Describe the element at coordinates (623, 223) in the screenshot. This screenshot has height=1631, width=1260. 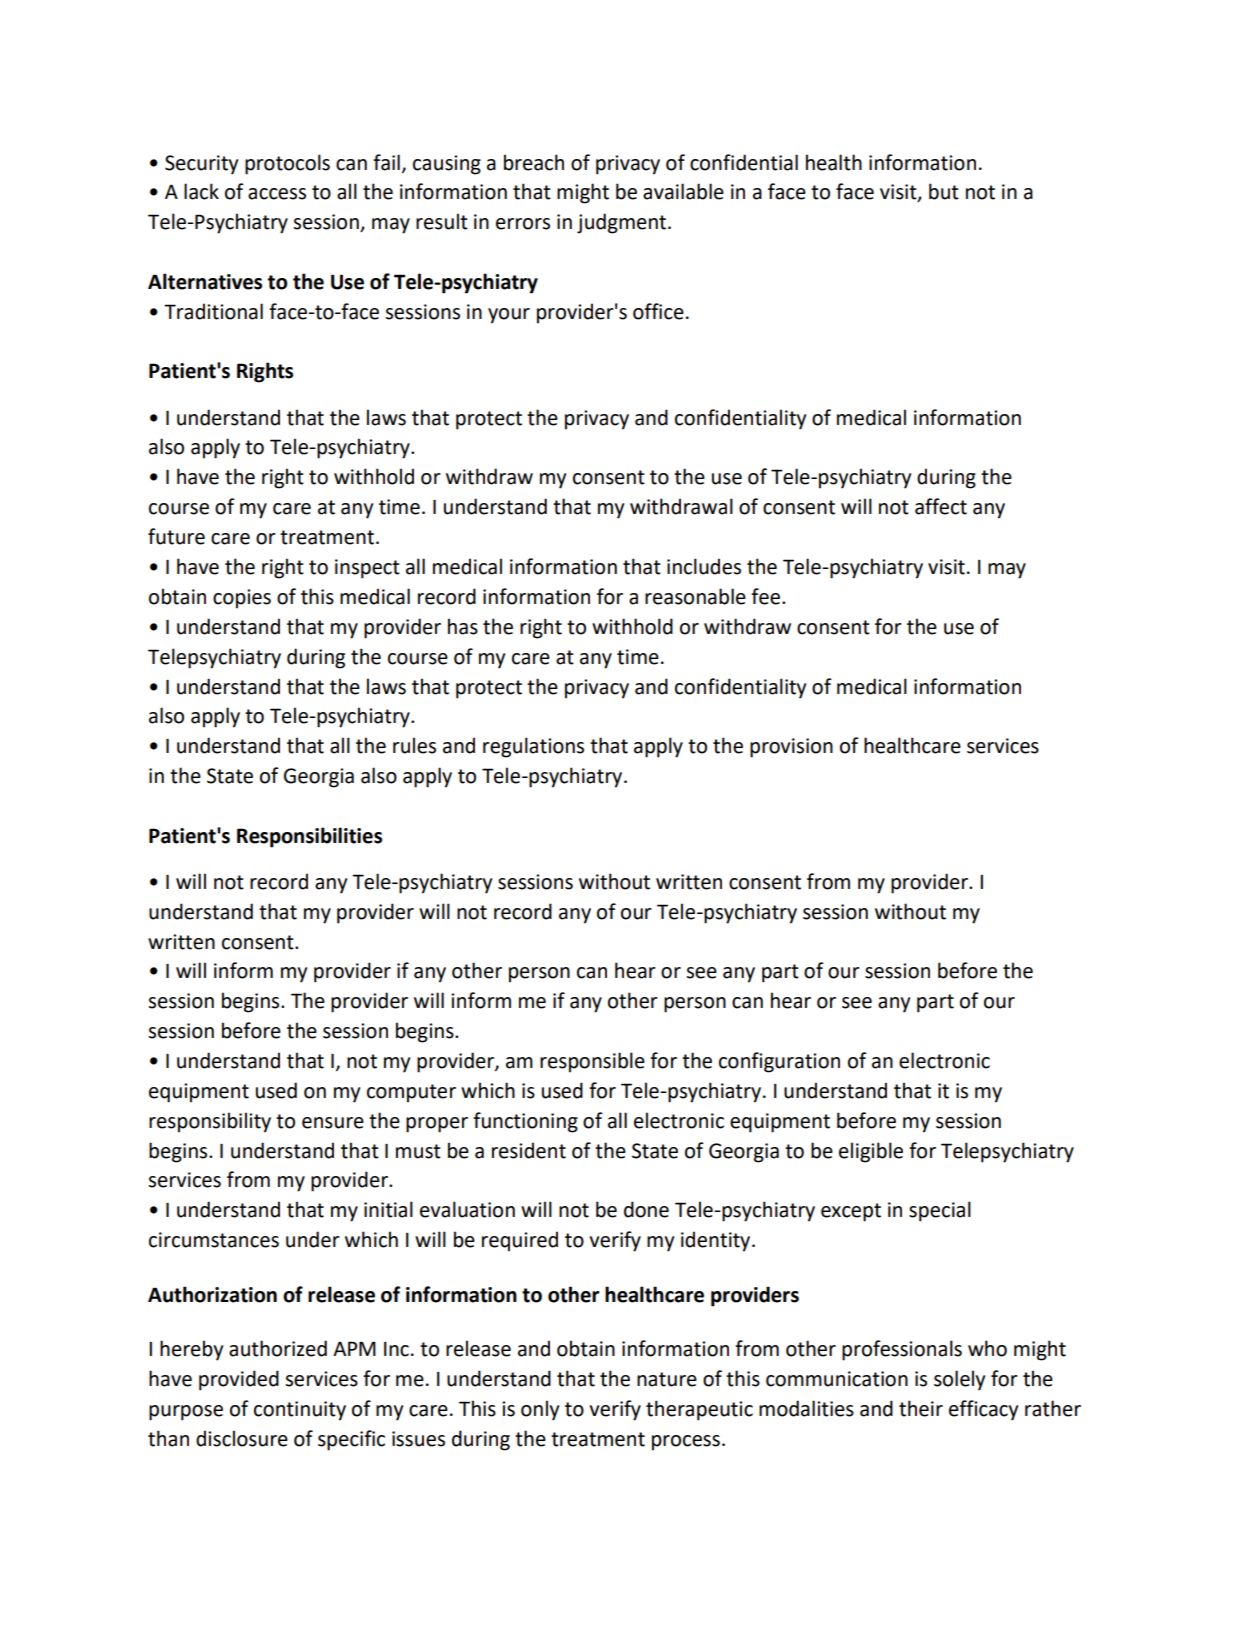
I see `judgment` at that location.
